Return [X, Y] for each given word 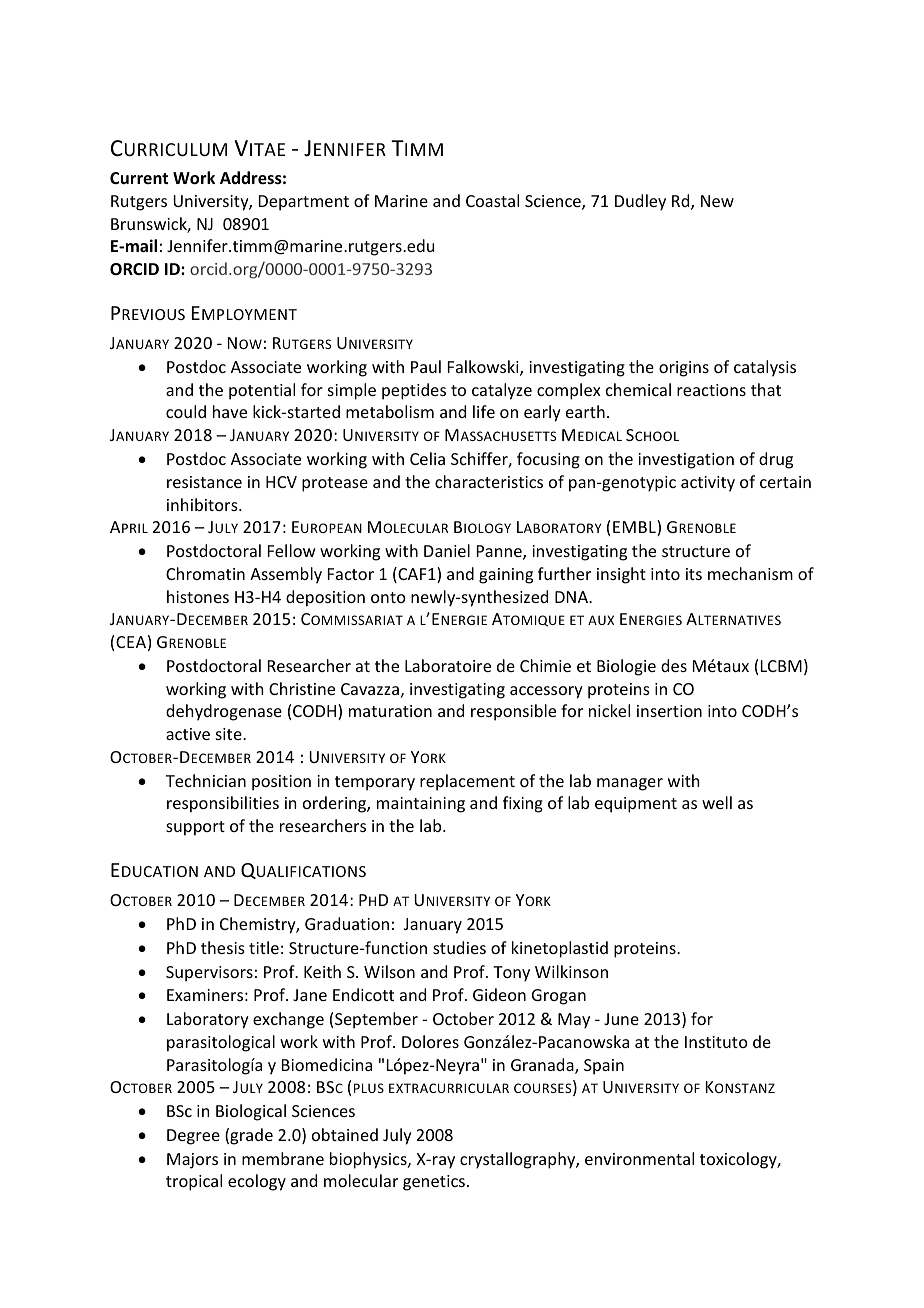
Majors [192, 1161]
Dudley [640, 202]
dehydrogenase [224, 712]
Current [139, 178]
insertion [669, 711]
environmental [639, 1158]
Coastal [492, 200]
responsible [513, 712]
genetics [434, 1183]
